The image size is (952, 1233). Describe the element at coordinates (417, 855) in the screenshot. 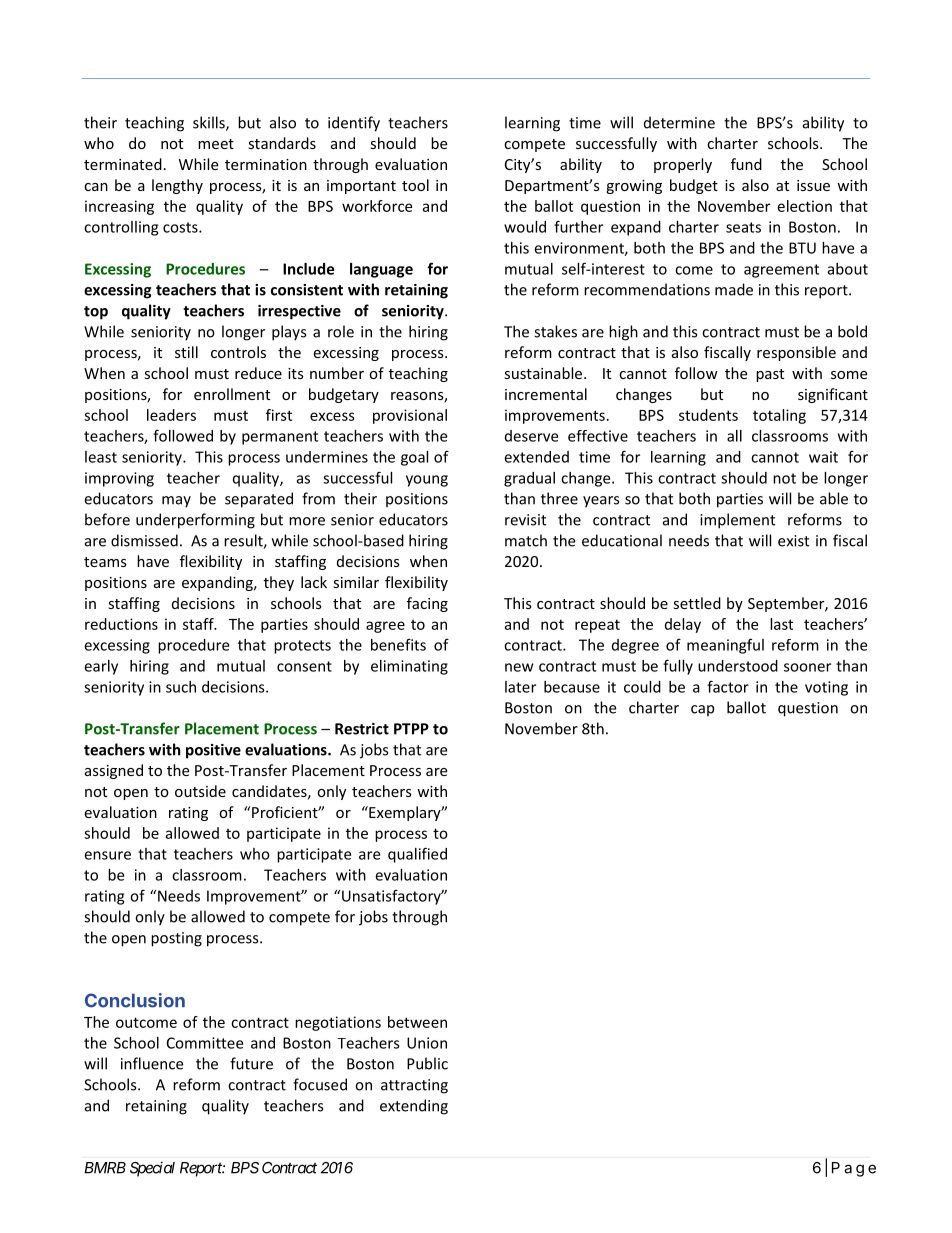

I see `qualified` at that location.
